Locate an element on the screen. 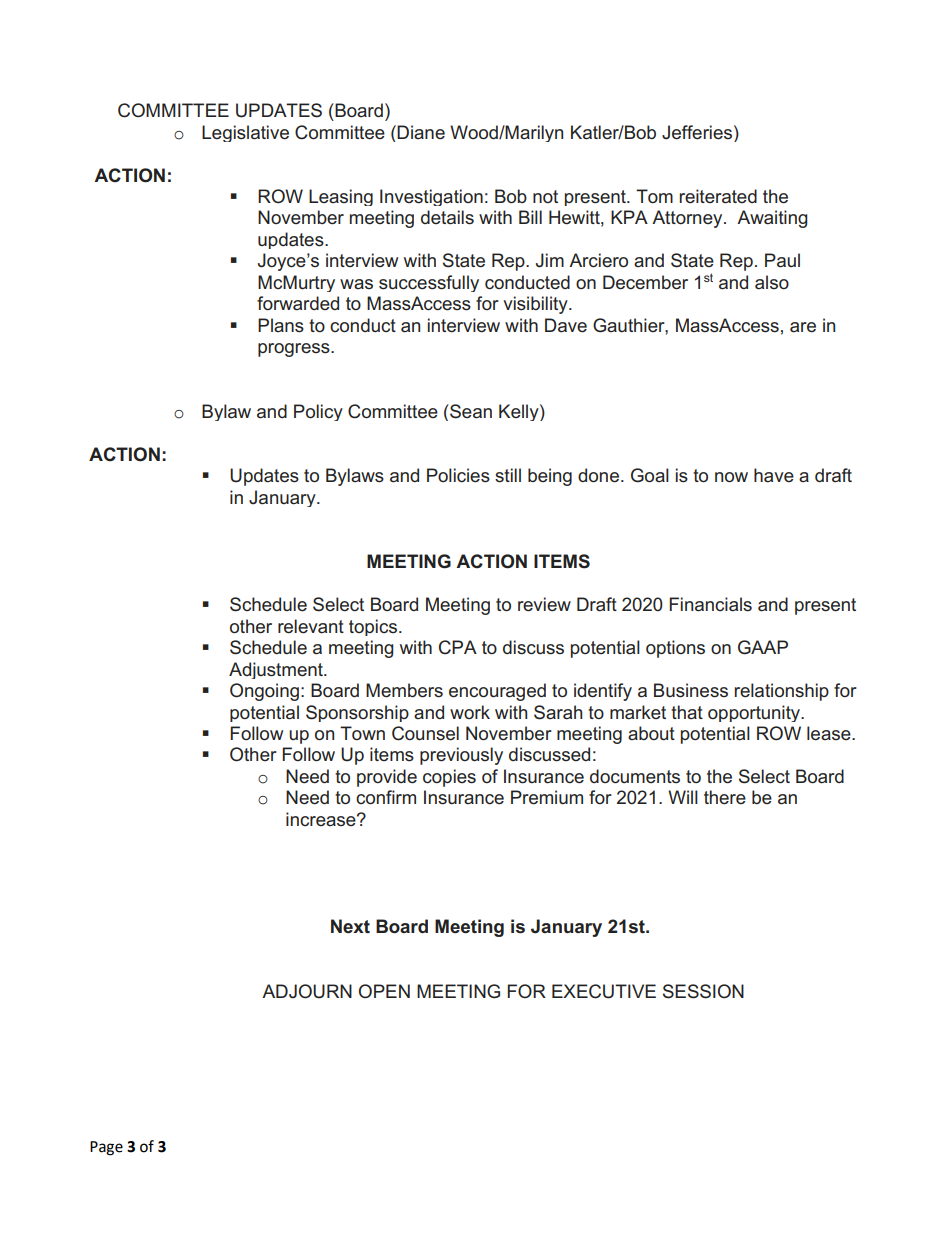 This screenshot has height=1233, width=952. Legislative is located at coordinates (245, 133).
